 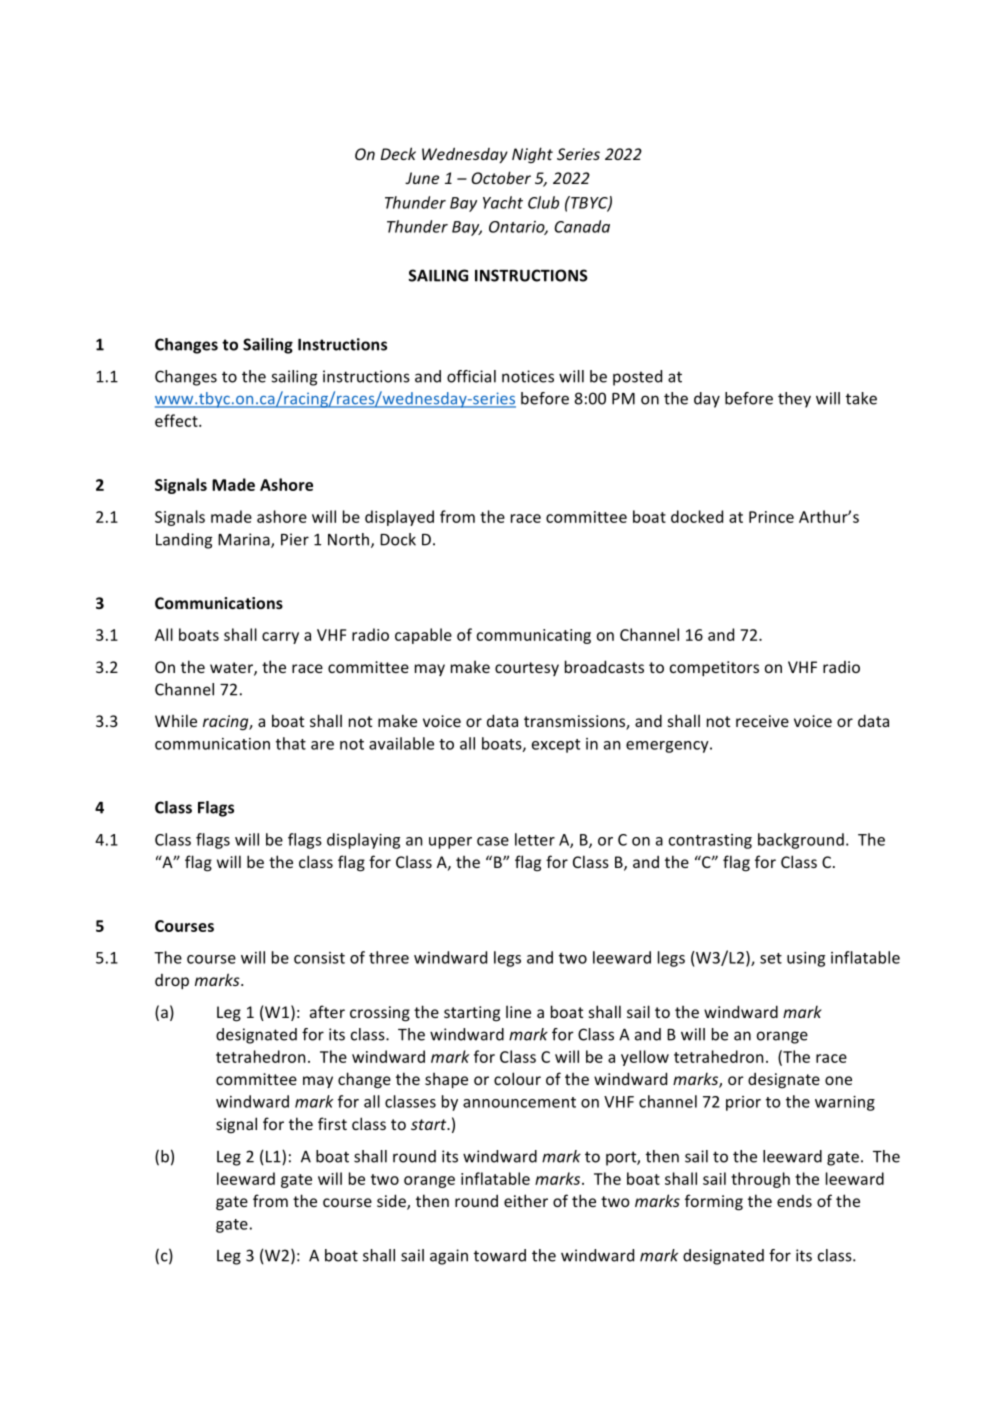 What do you see at coordinates (392, 1202) in the screenshot?
I see `side` at bounding box center [392, 1202].
